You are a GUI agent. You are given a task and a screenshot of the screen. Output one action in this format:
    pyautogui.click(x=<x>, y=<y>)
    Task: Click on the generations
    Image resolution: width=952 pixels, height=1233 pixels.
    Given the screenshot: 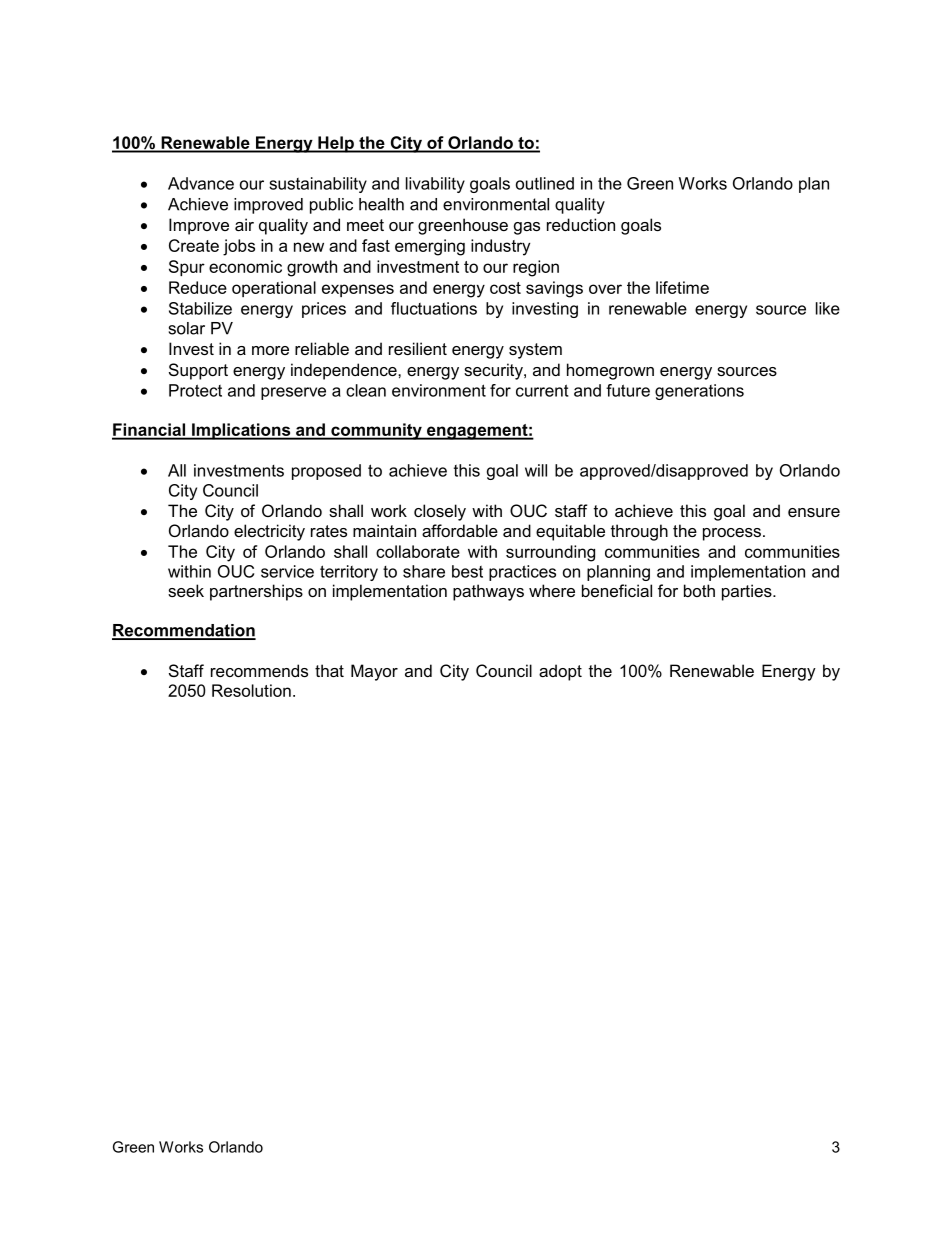 What is the action you would take?
    pyautogui.click(x=699, y=392)
